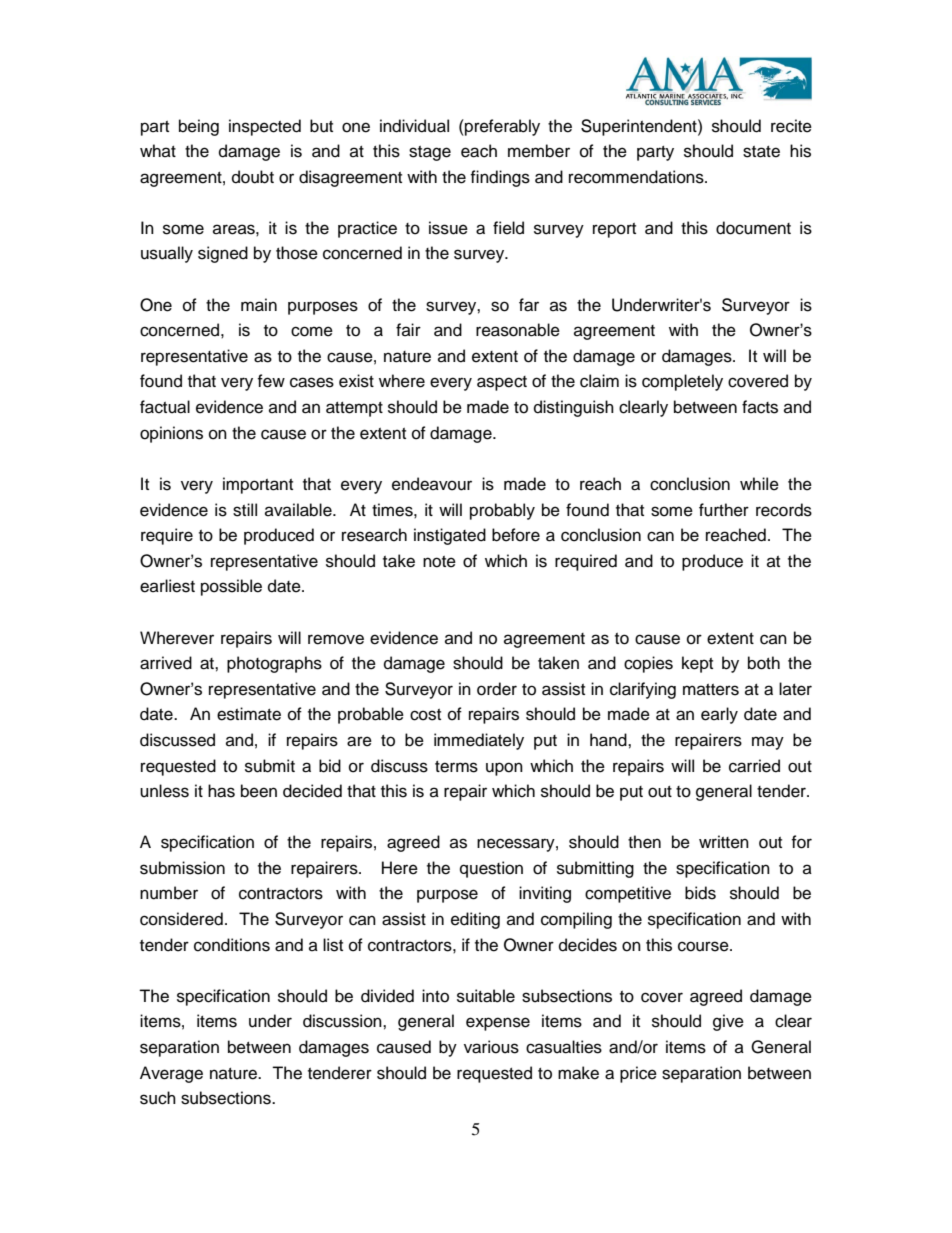 The height and width of the screenshot is (1233, 952). I want to click on terms, so click(456, 767).
